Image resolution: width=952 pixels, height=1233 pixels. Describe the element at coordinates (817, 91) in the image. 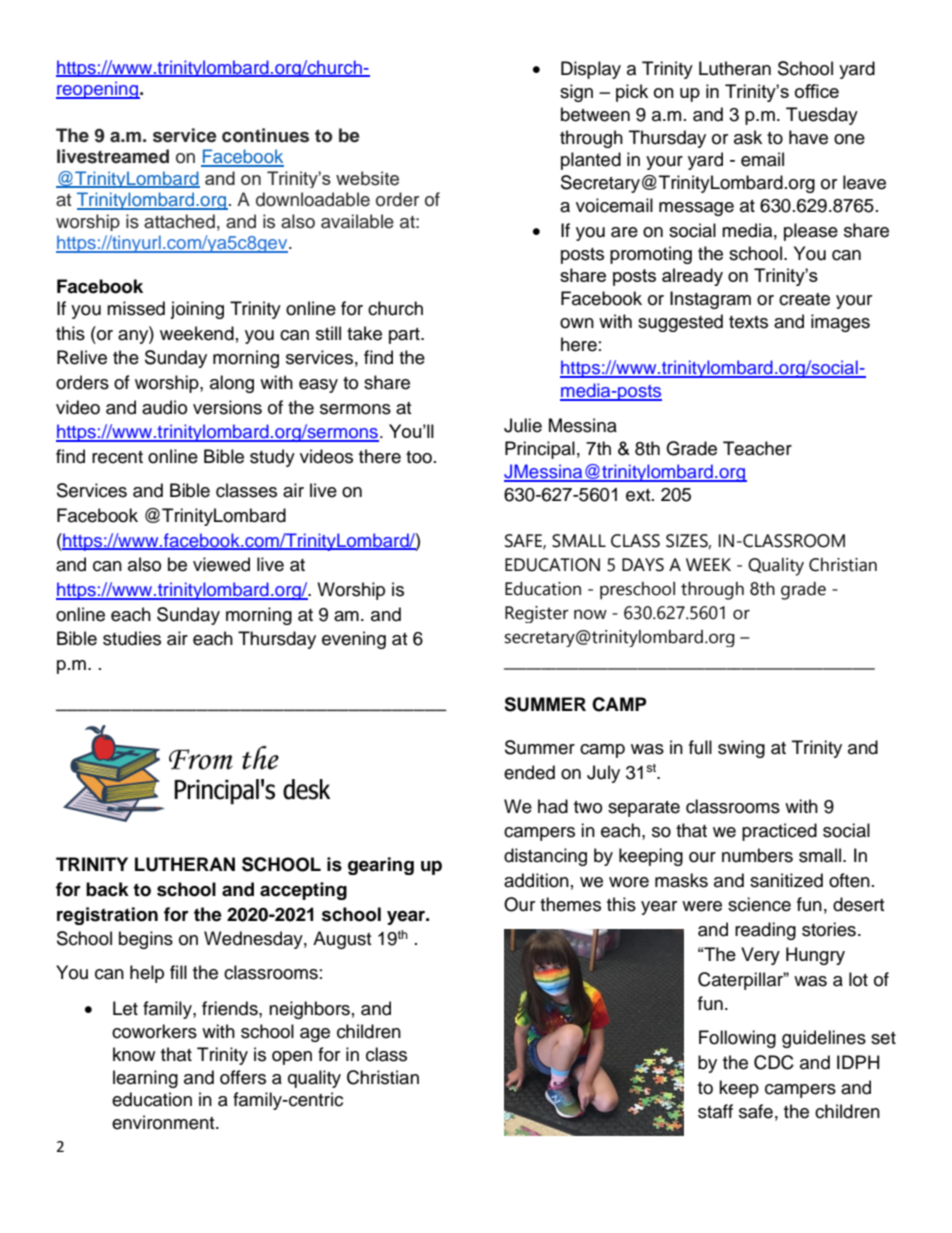

I see `office` at that location.
